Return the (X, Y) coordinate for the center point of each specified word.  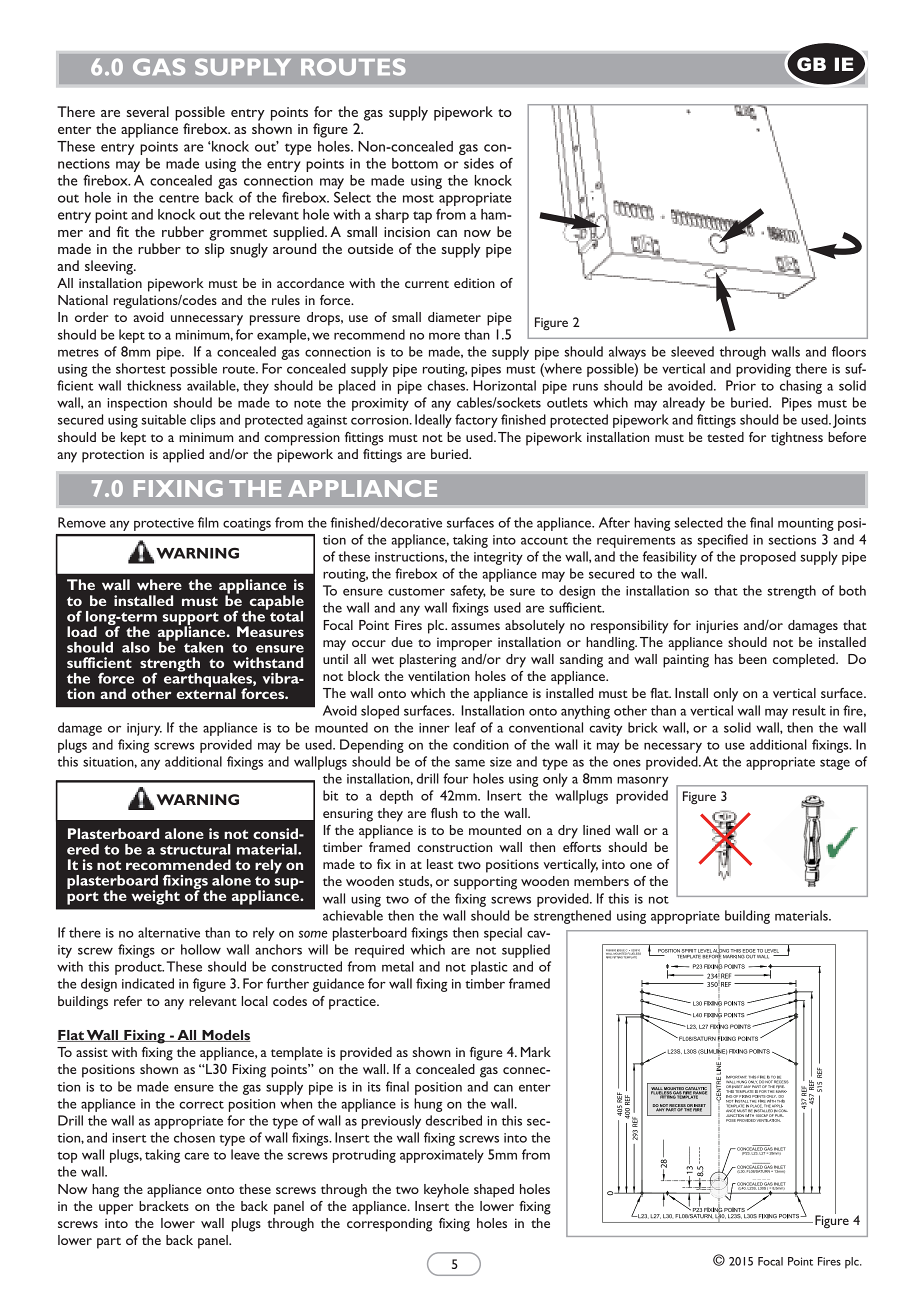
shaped (494, 1191)
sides (479, 163)
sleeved (692, 351)
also (136, 647)
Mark (536, 1052)
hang (105, 1191)
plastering (428, 661)
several (148, 111)
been (753, 659)
